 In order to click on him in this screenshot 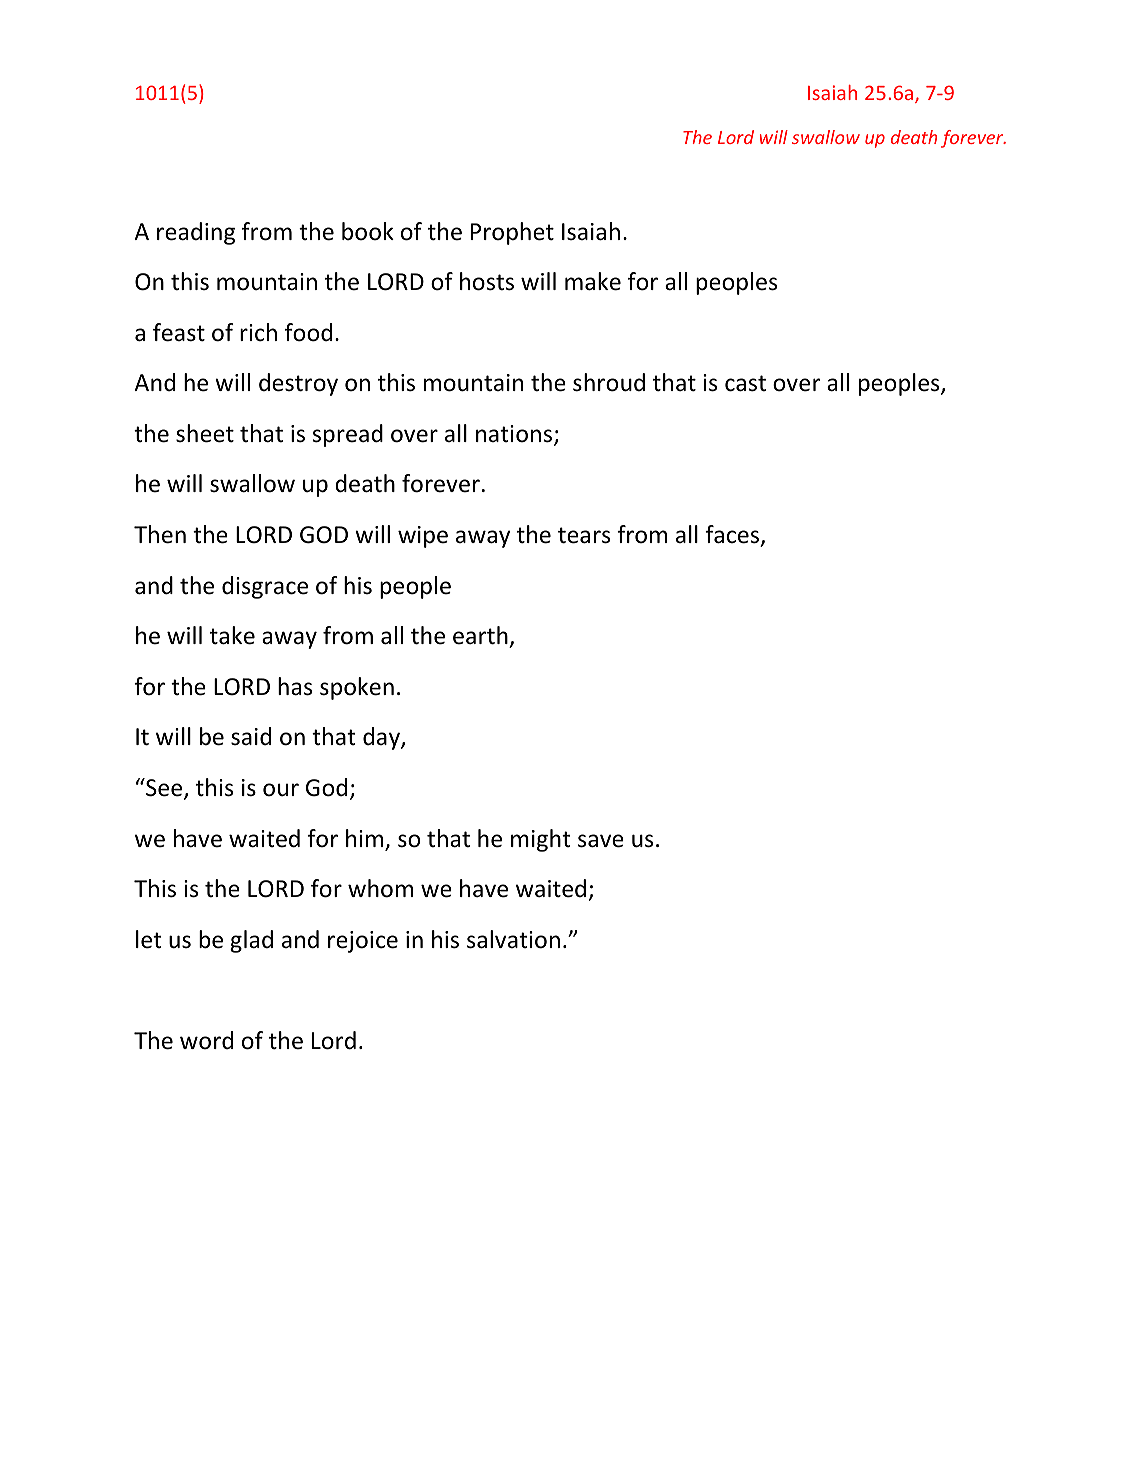, I will do `click(366, 839)`.
